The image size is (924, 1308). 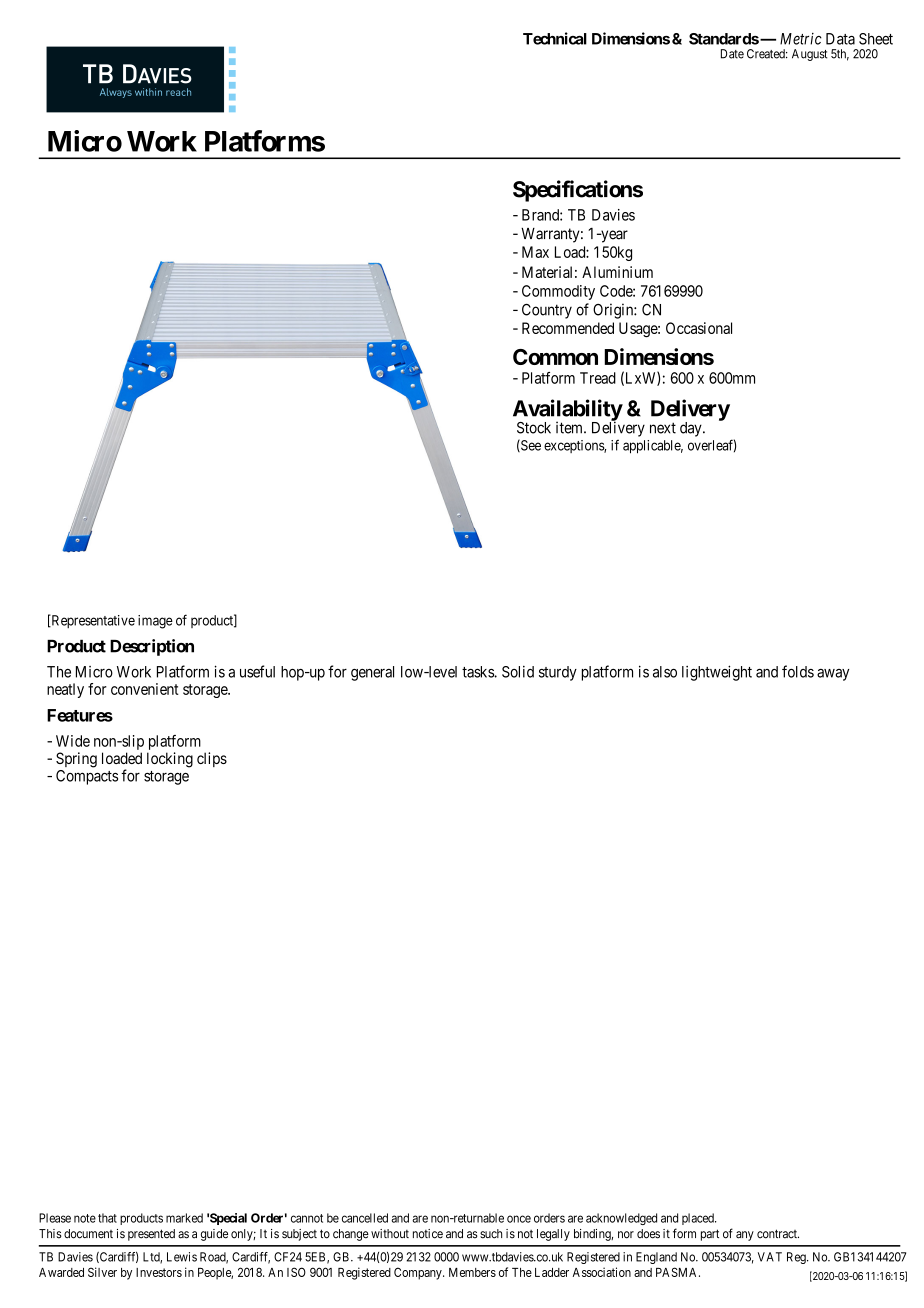 What do you see at coordinates (212, 759) in the page?
I see `clips` at bounding box center [212, 759].
